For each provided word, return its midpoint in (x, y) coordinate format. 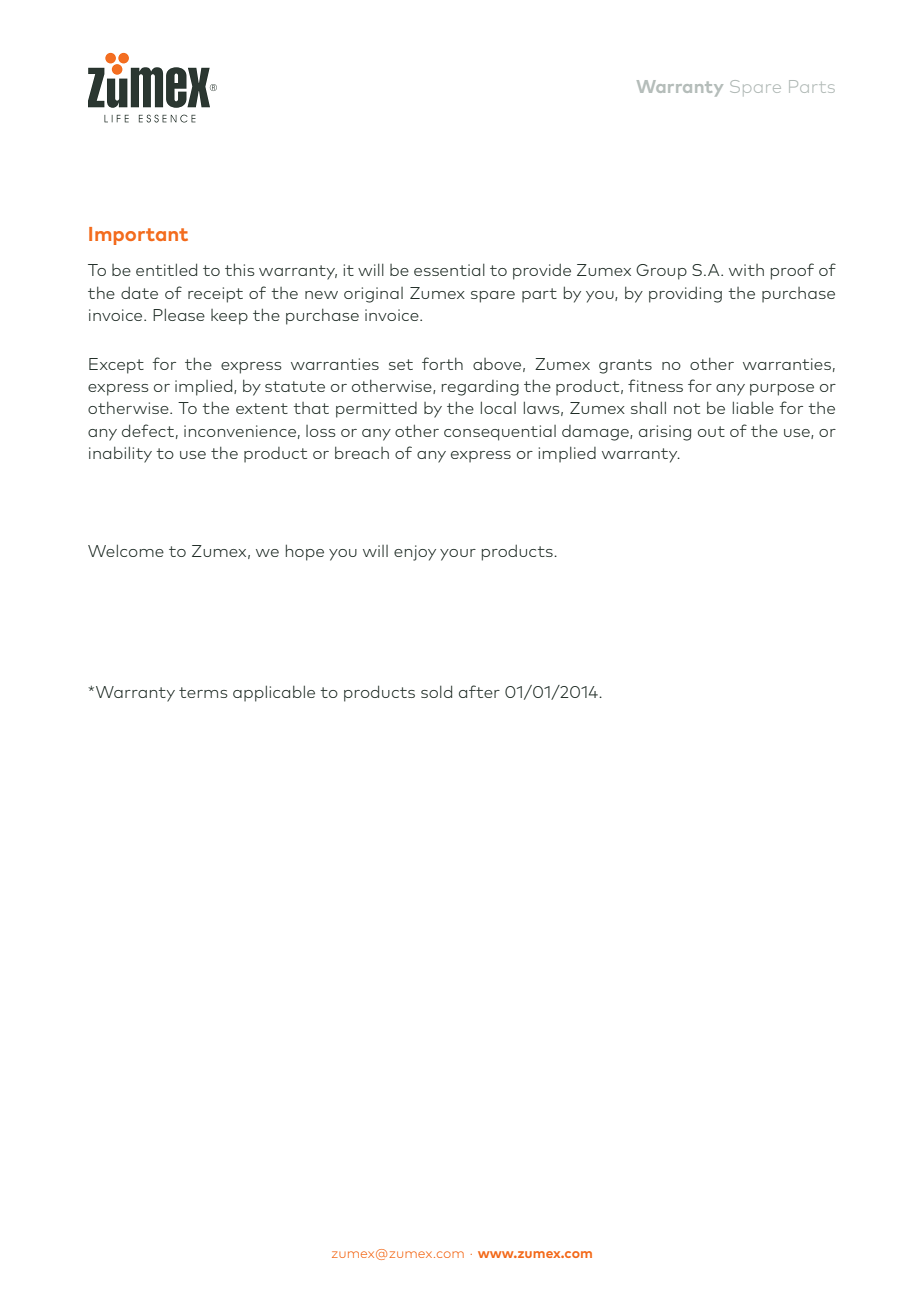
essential (449, 270)
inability (120, 454)
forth (442, 363)
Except (116, 366)
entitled (166, 269)
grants (625, 366)
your (458, 555)
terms (203, 692)
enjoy (415, 553)
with (746, 270)
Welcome (126, 550)
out (711, 431)
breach (362, 453)
